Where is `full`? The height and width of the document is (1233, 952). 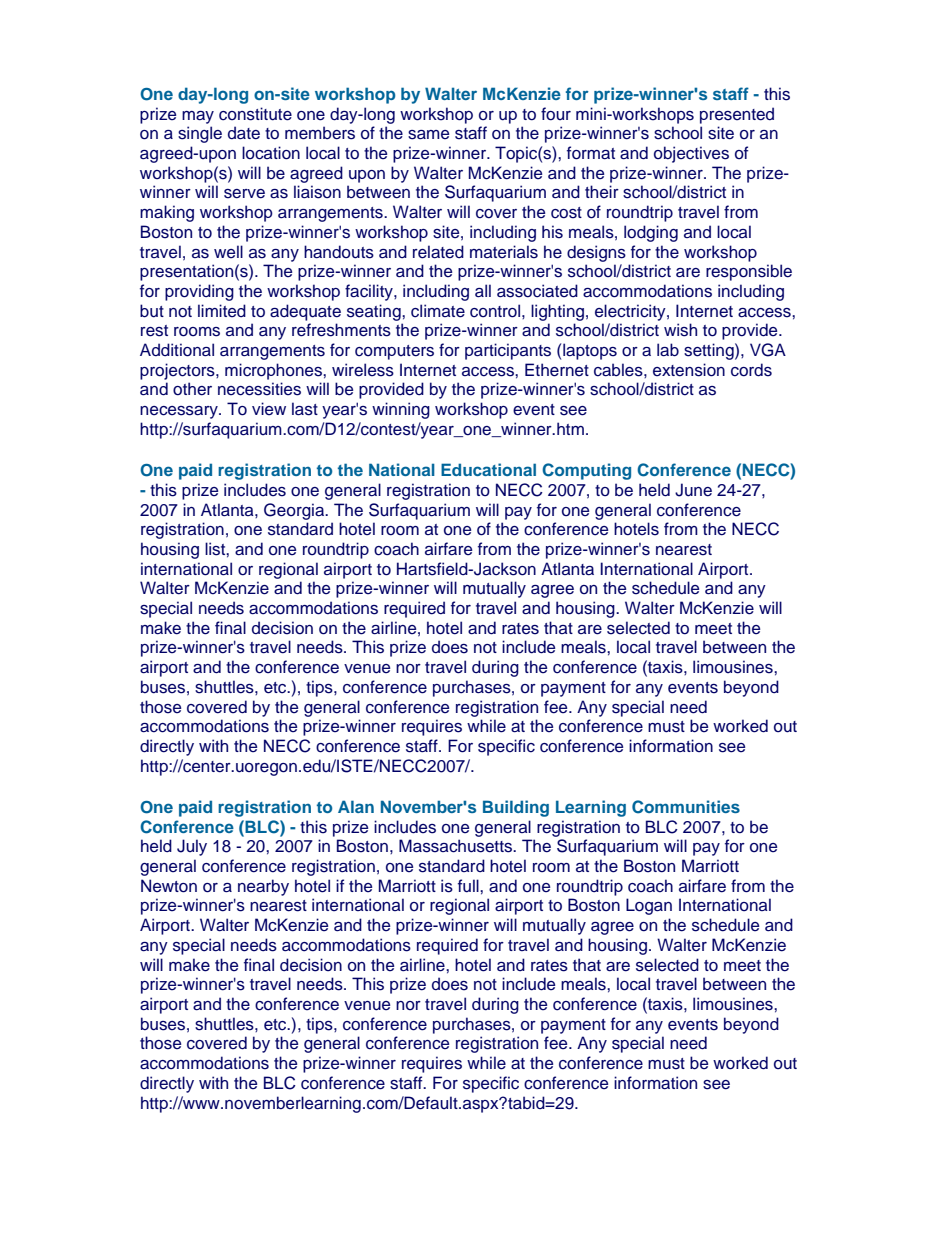 full is located at coordinates (469, 886).
